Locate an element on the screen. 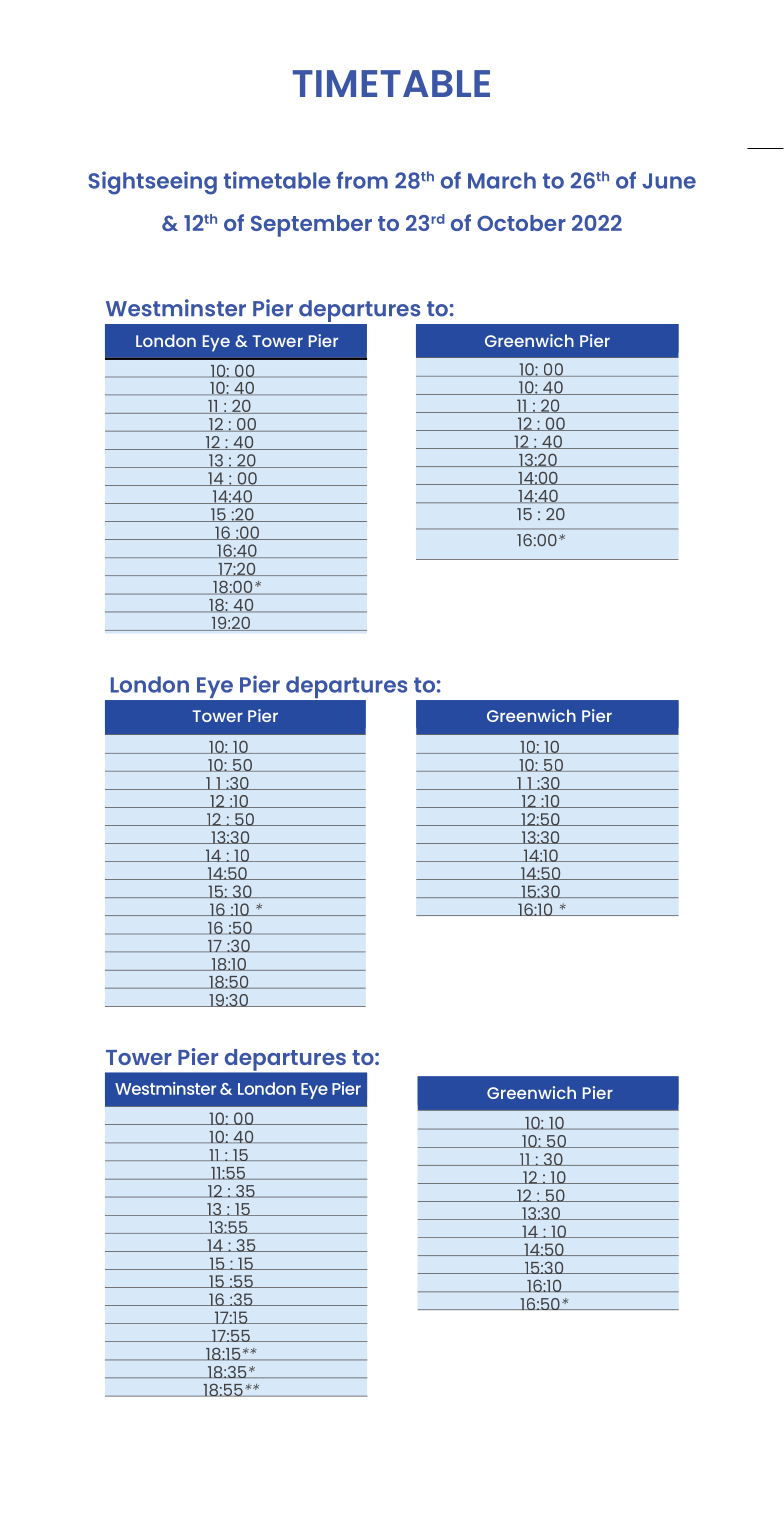 The width and height of the screenshot is (784, 1537). October is located at coordinates (521, 223).
